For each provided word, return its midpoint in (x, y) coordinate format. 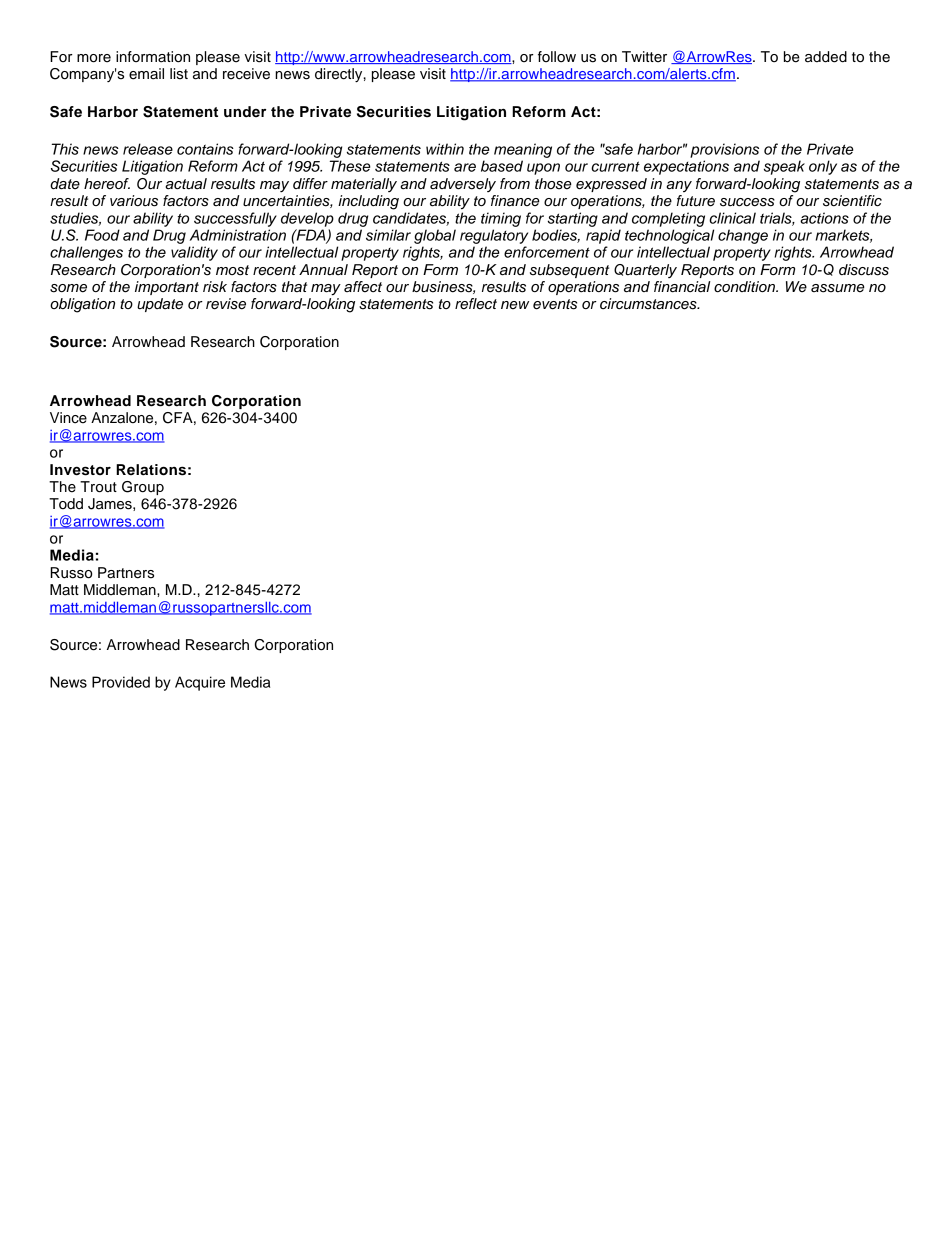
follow (557, 57)
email (146, 74)
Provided (121, 682)
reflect (476, 304)
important (167, 288)
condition (745, 287)
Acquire (200, 683)
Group (143, 488)
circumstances (649, 304)
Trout (98, 487)
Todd (66, 504)
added (826, 57)
